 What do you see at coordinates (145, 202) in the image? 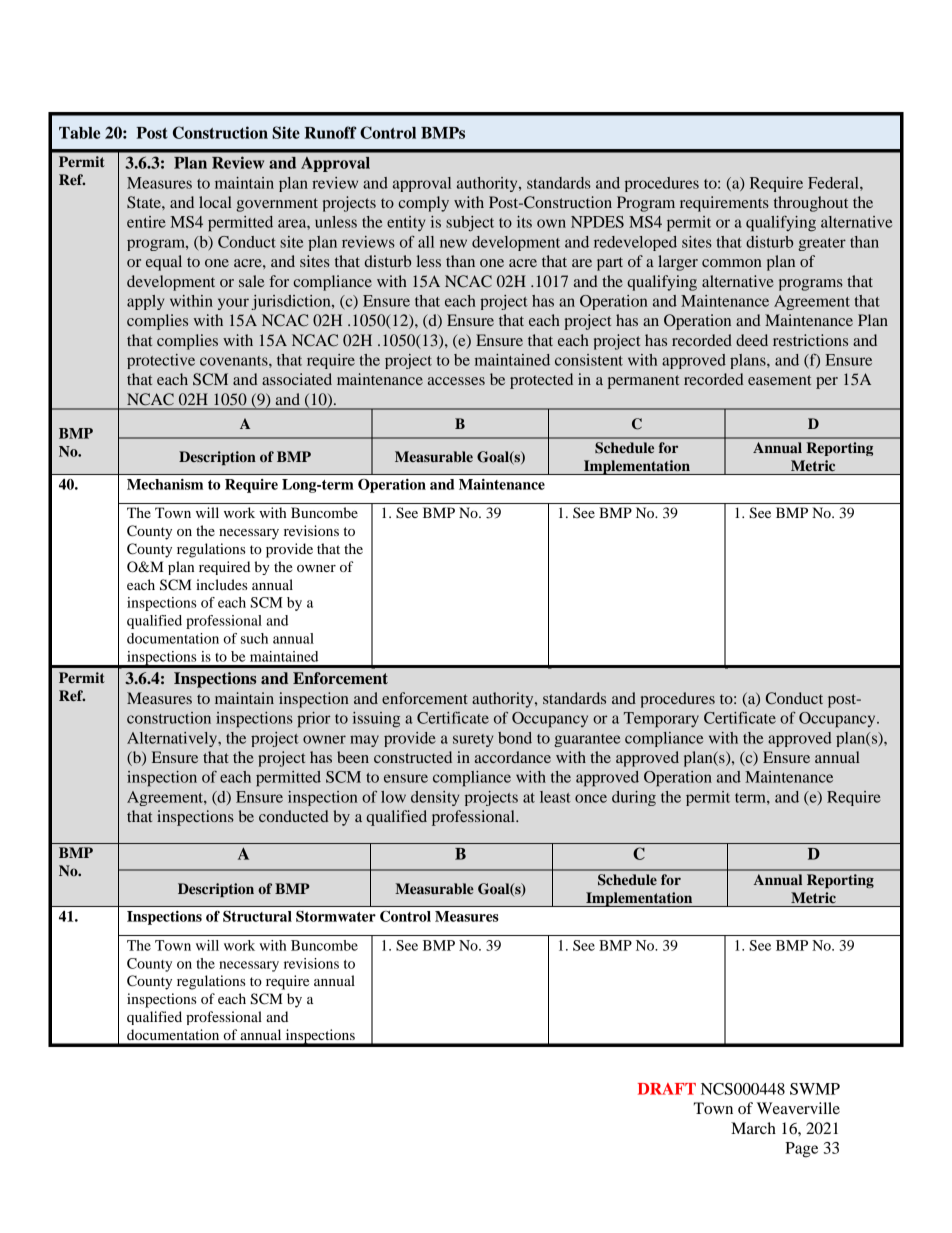
I see `State` at bounding box center [145, 202].
